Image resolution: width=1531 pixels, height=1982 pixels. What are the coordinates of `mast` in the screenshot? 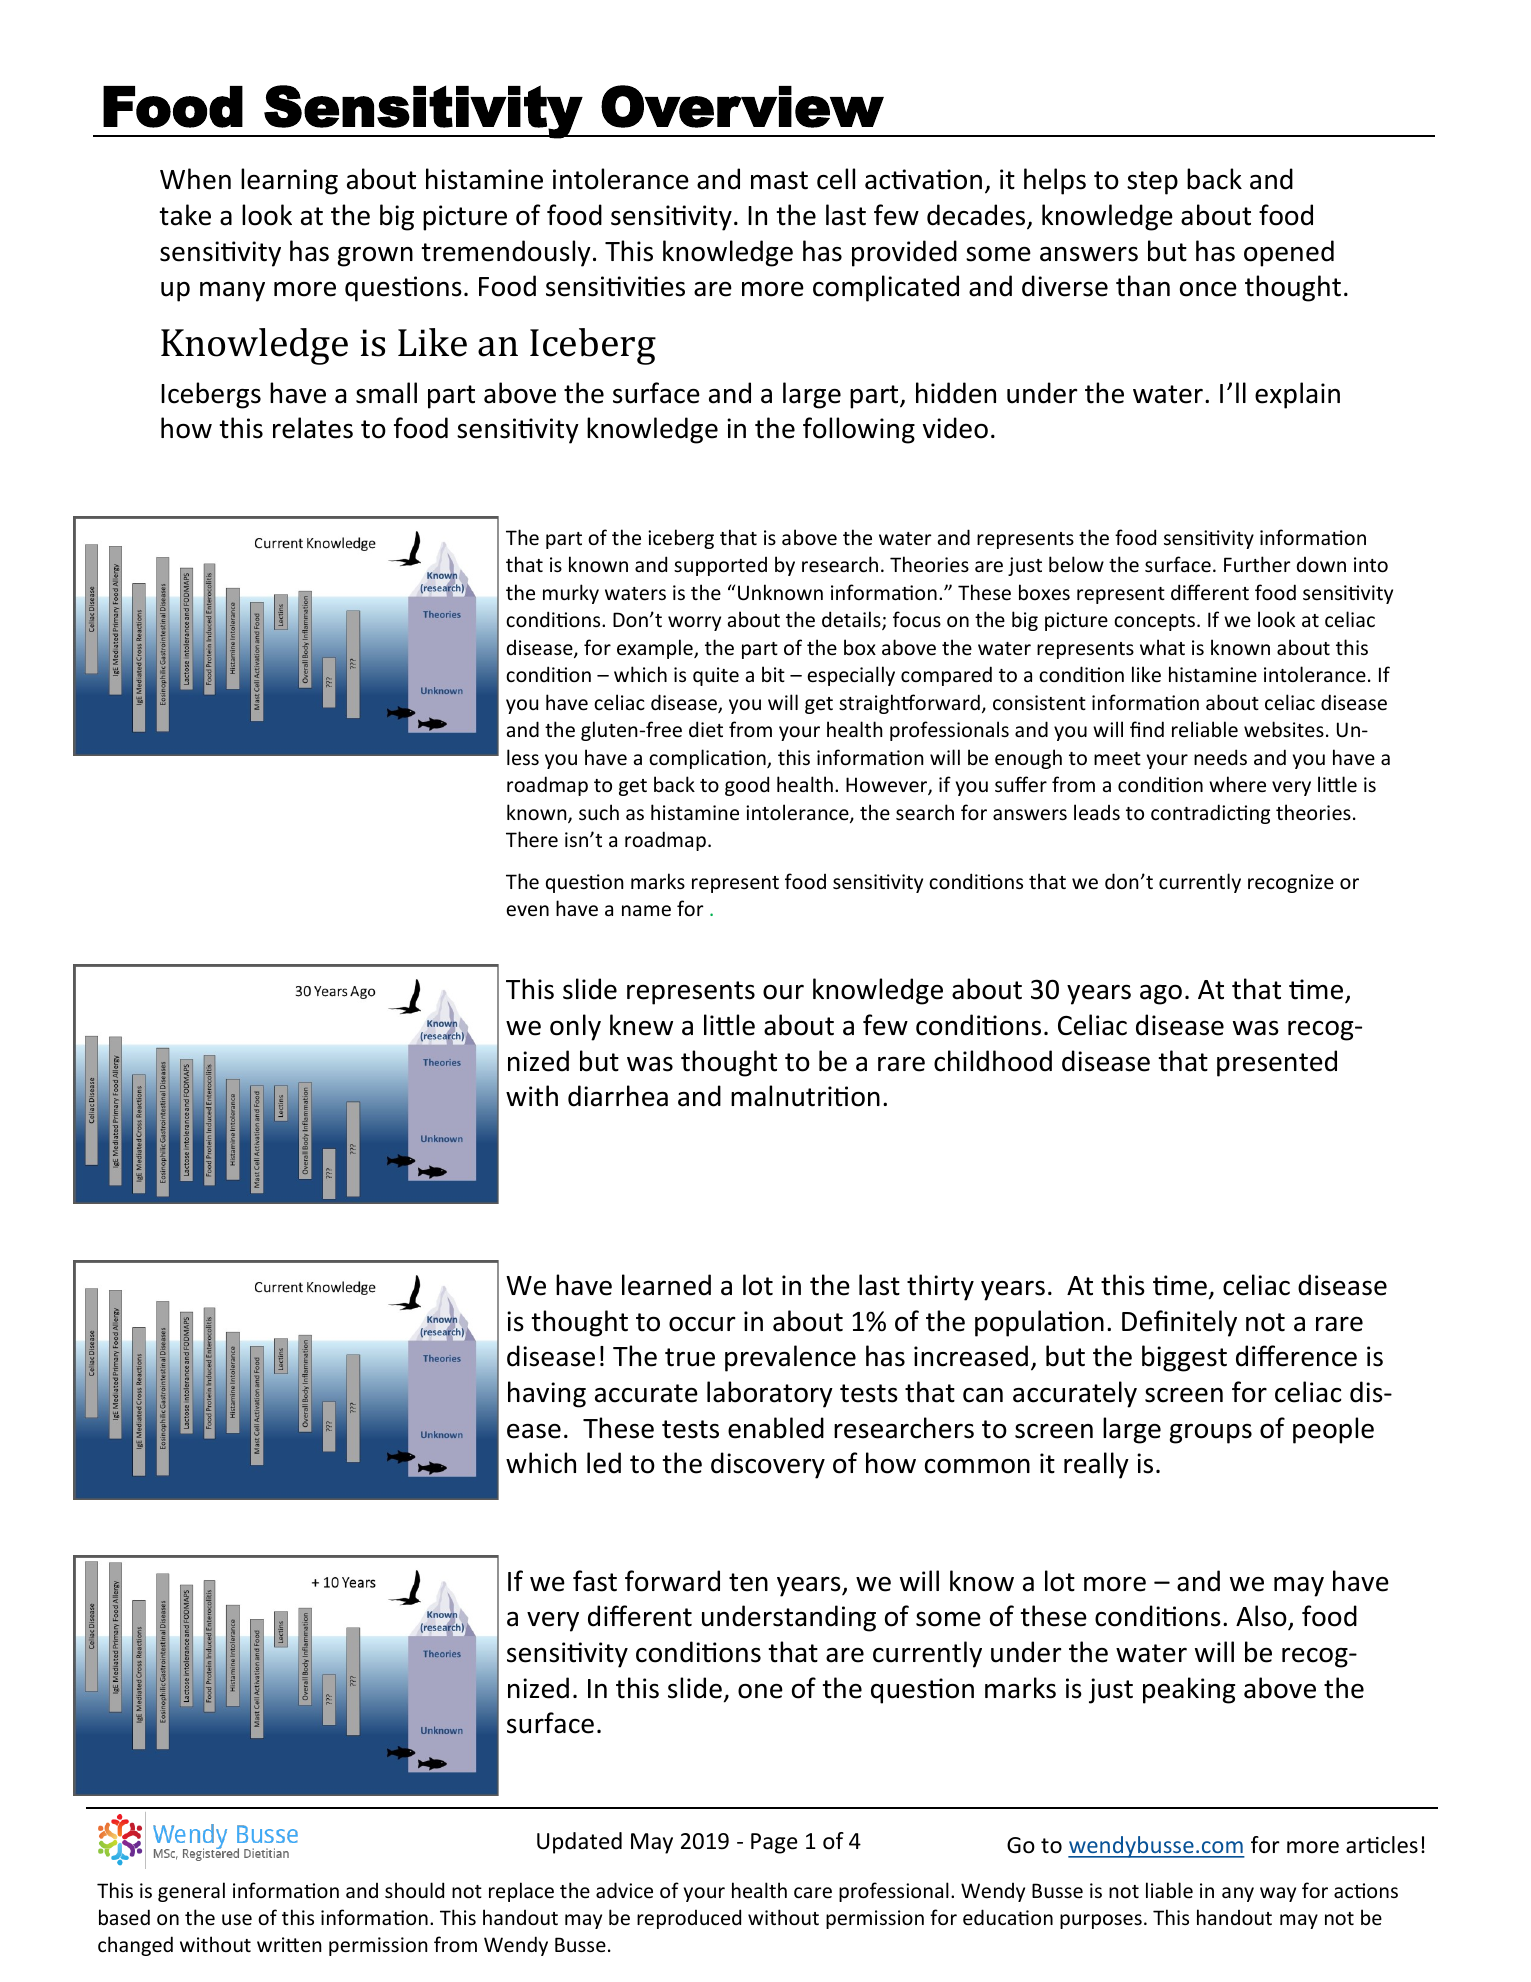 It's located at (779, 180).
